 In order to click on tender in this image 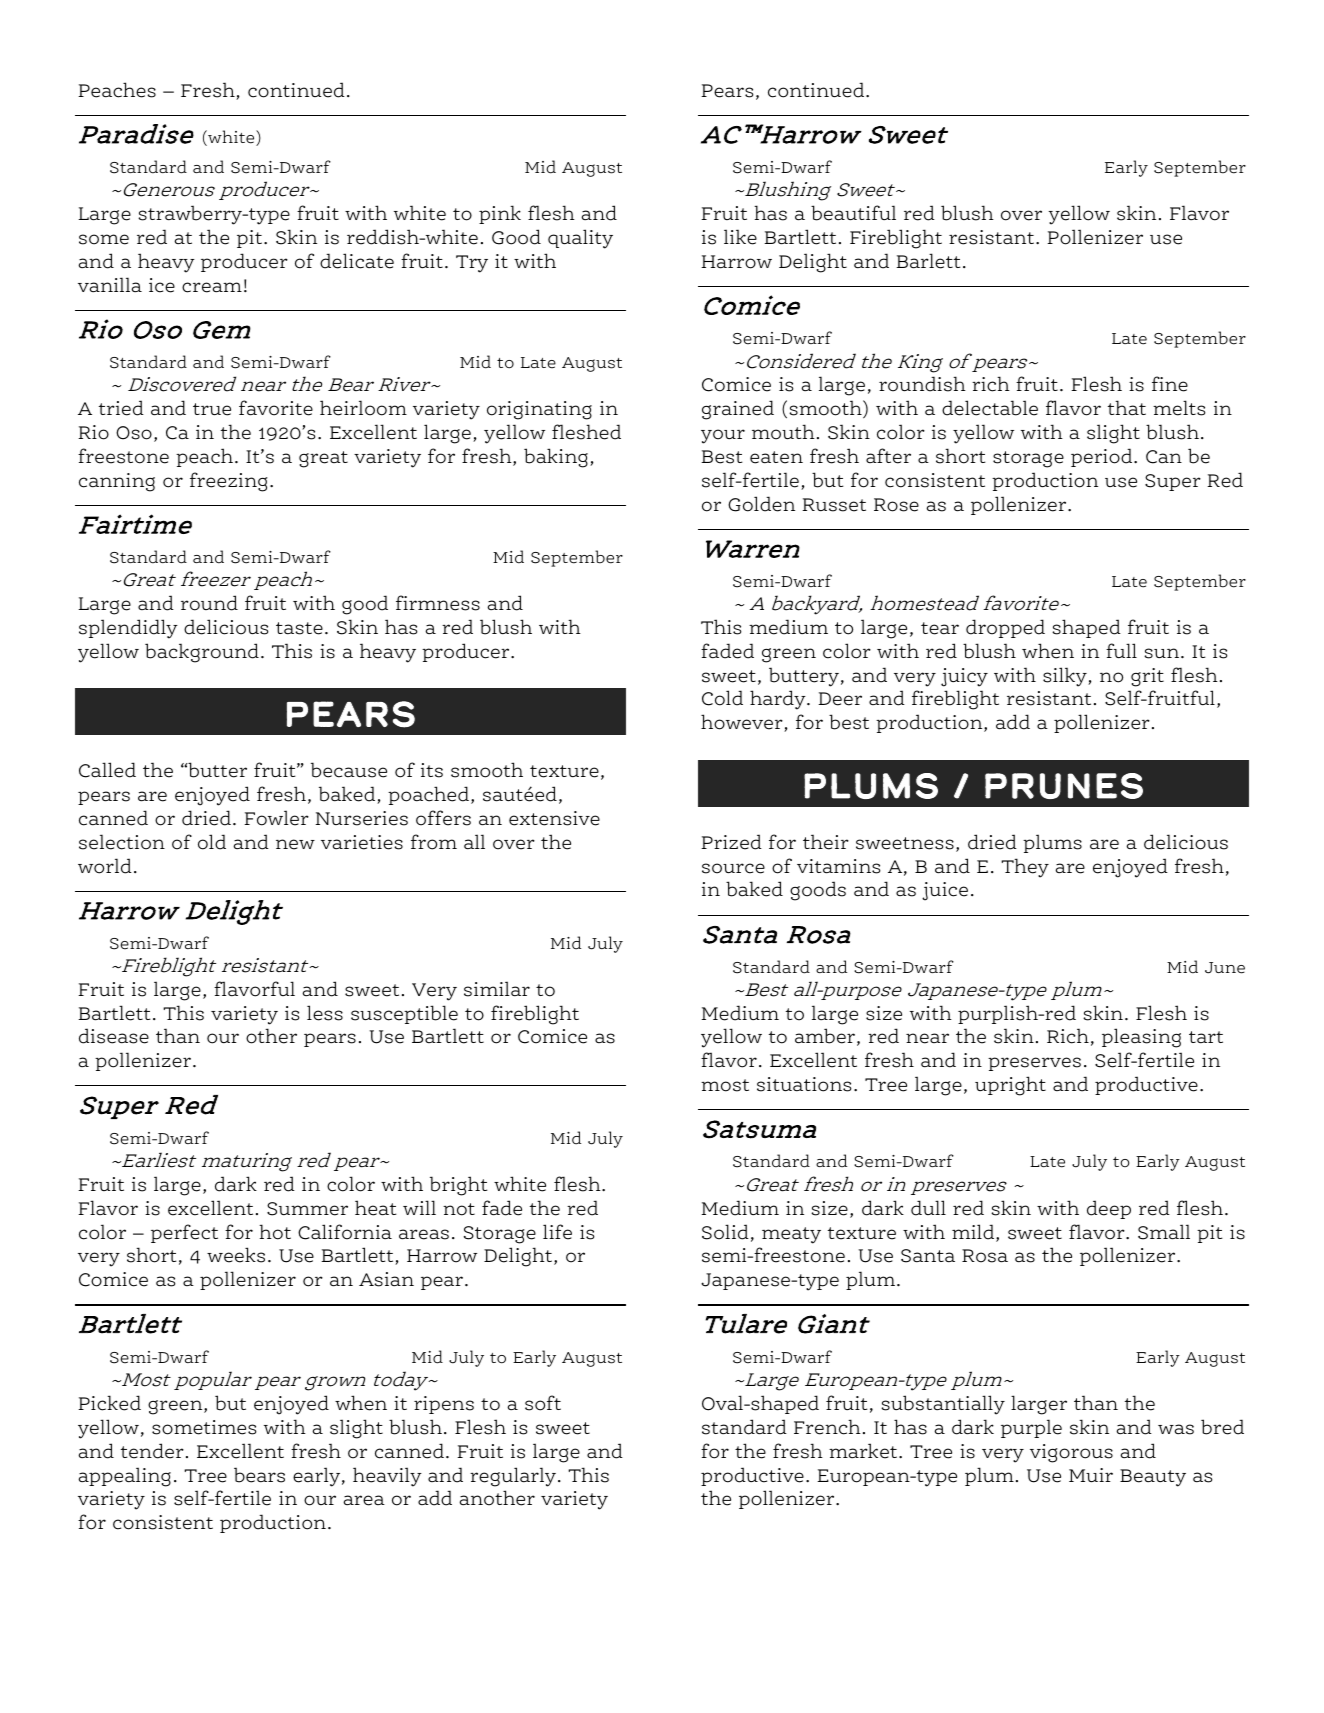, I will do `click(152, 1451)`.
